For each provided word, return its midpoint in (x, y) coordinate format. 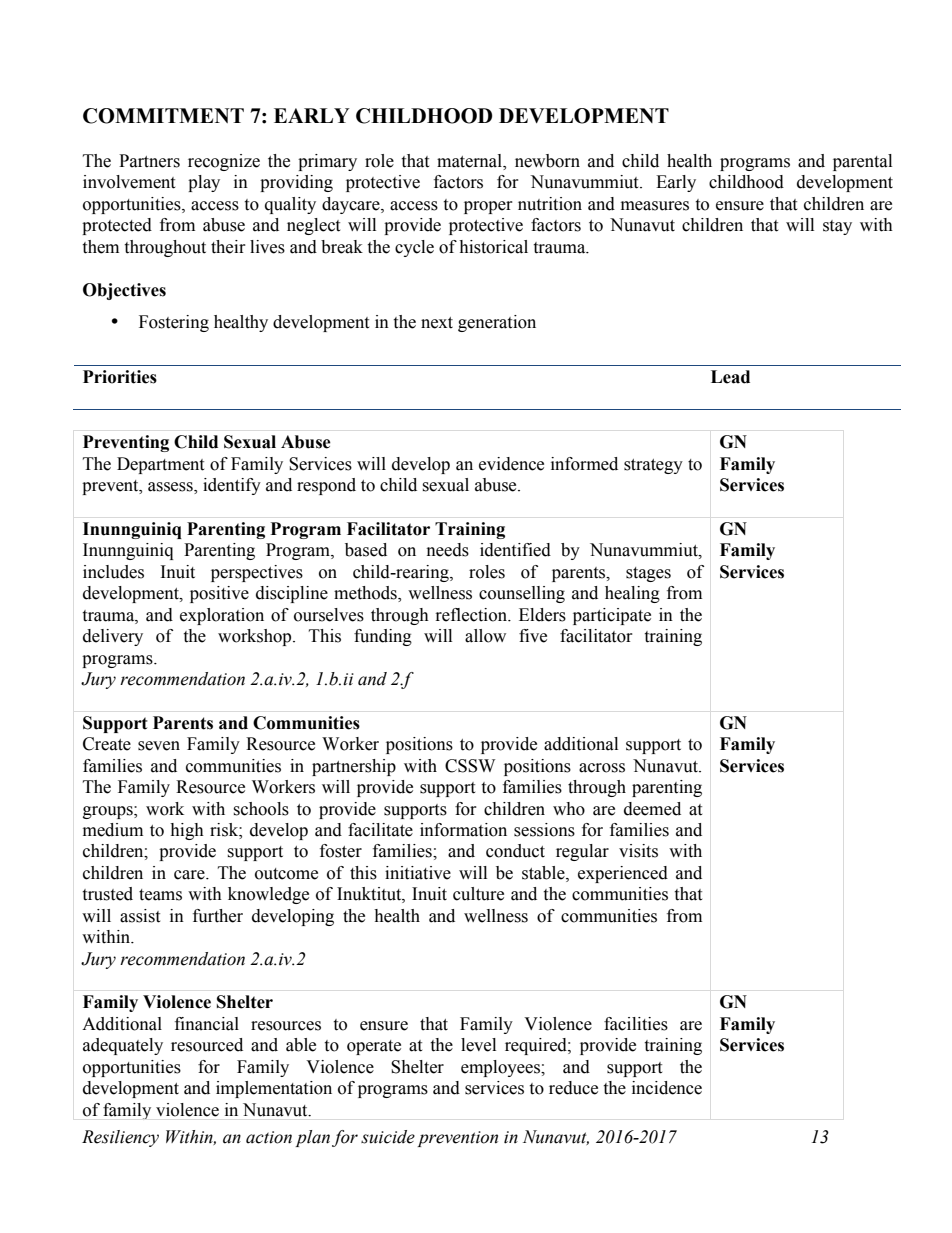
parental (862, 162)
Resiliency (120, 1138)
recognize (224, 162)
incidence (667, 1088)
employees (501, 1068)
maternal (471, 161)
